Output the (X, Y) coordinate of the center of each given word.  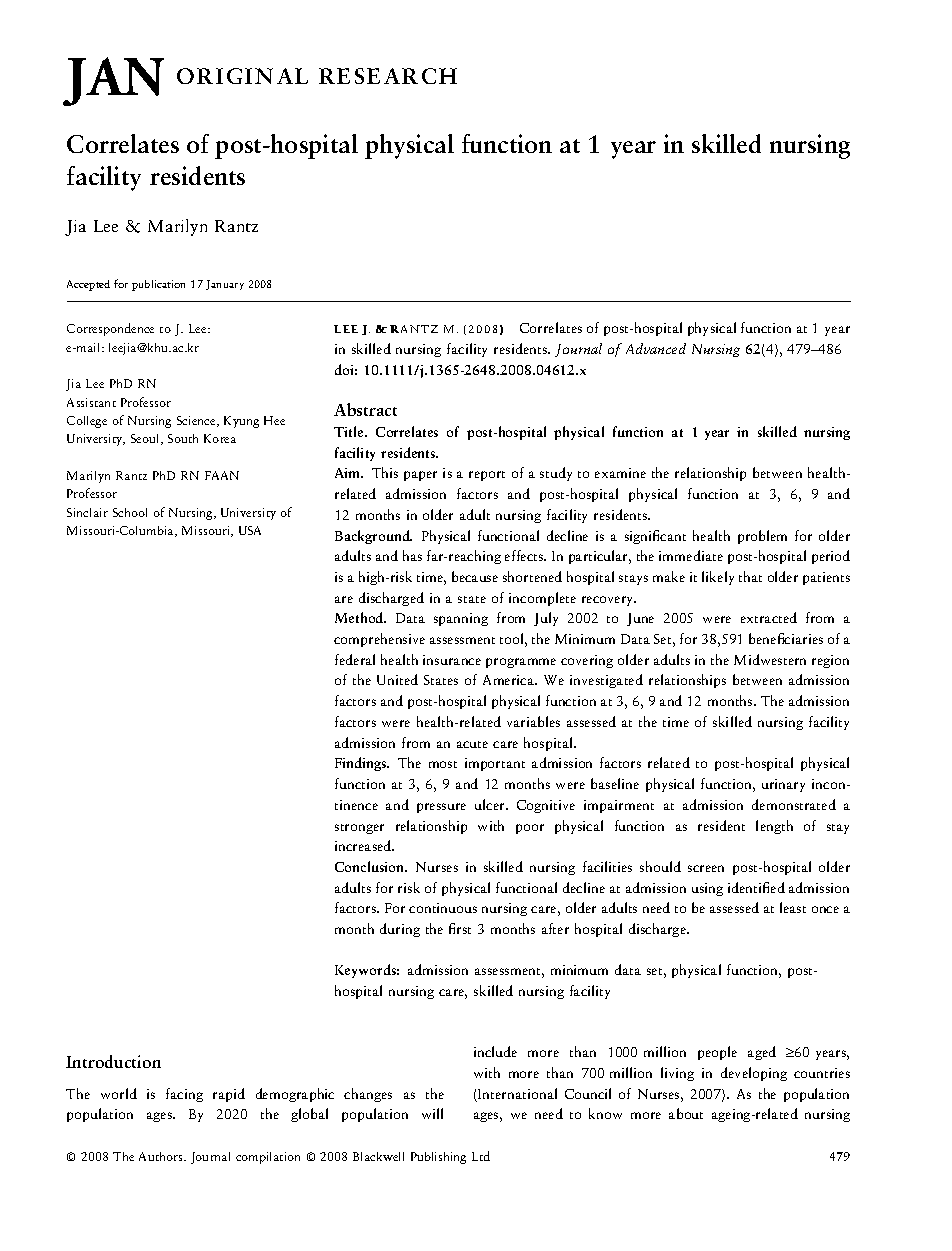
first (460, 928)
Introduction (113, 1061)
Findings (362, 764)
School (130, 512)
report (487, 476)
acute (472, 744)
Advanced (656, 348)
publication (158, 285)
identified (756, 887)
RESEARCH (388, 76)
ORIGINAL (242, 76)
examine (620, 473)
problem (762, 537)
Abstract (365, 409)
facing (184, 1095)
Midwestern (770, 659)
